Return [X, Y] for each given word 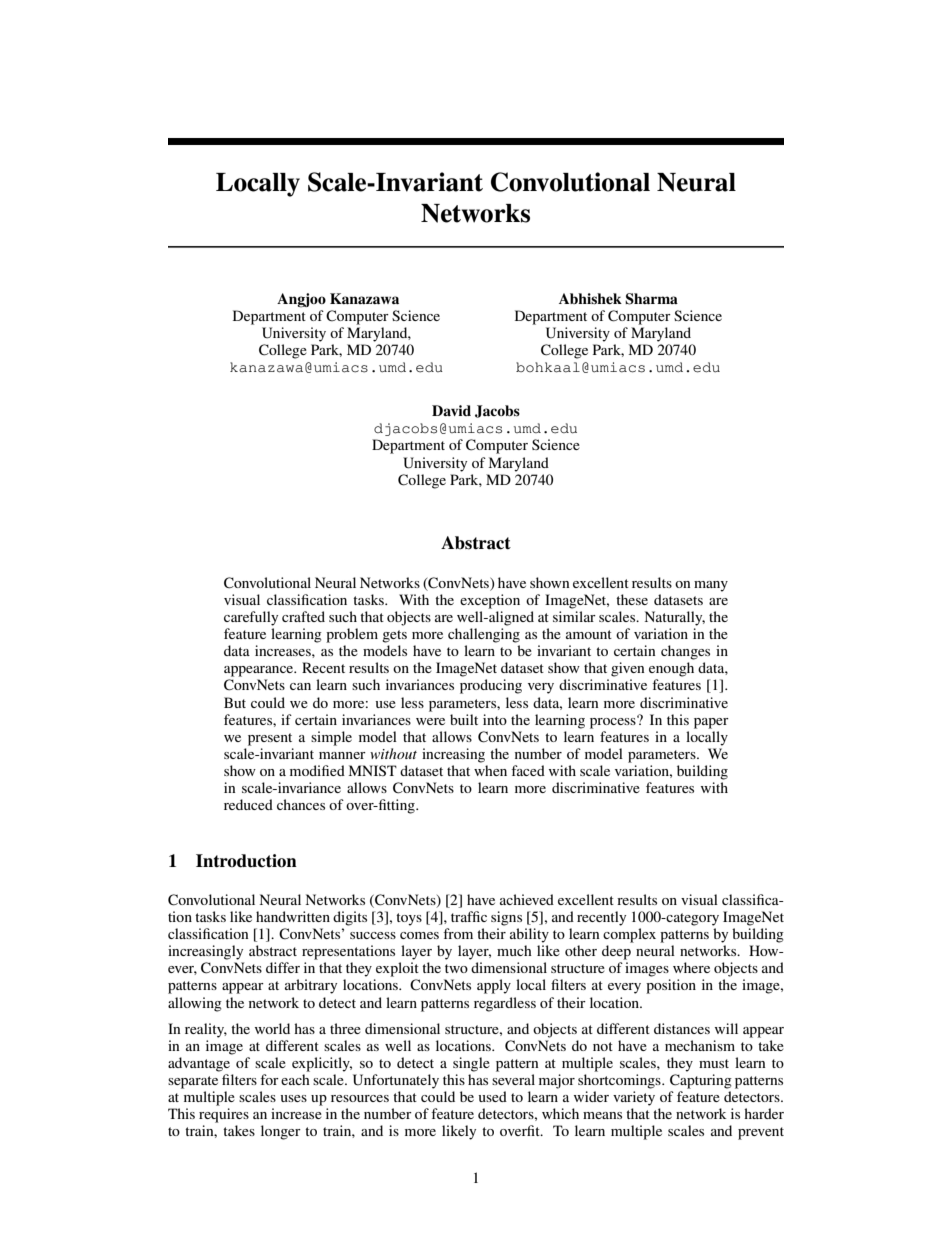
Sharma [651, 299]
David [451, 410]
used [493, 1096]
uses [294, 1098]
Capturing [701, 1081]
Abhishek [590, 299]
